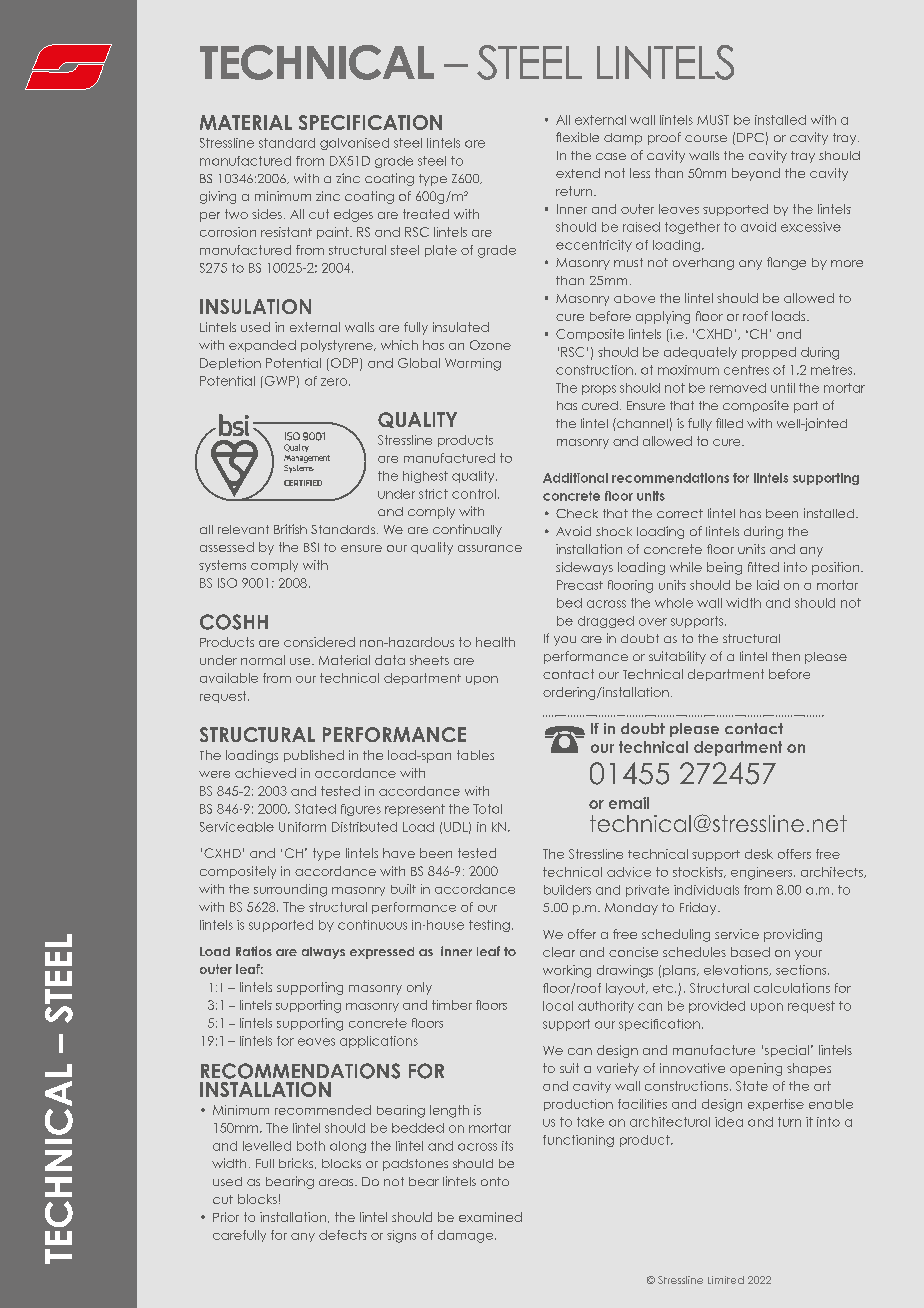 The width and height of the document is (924, 1308). Describe the element at coordinates (756, 174) in the document. I see `beyond` at that location.
